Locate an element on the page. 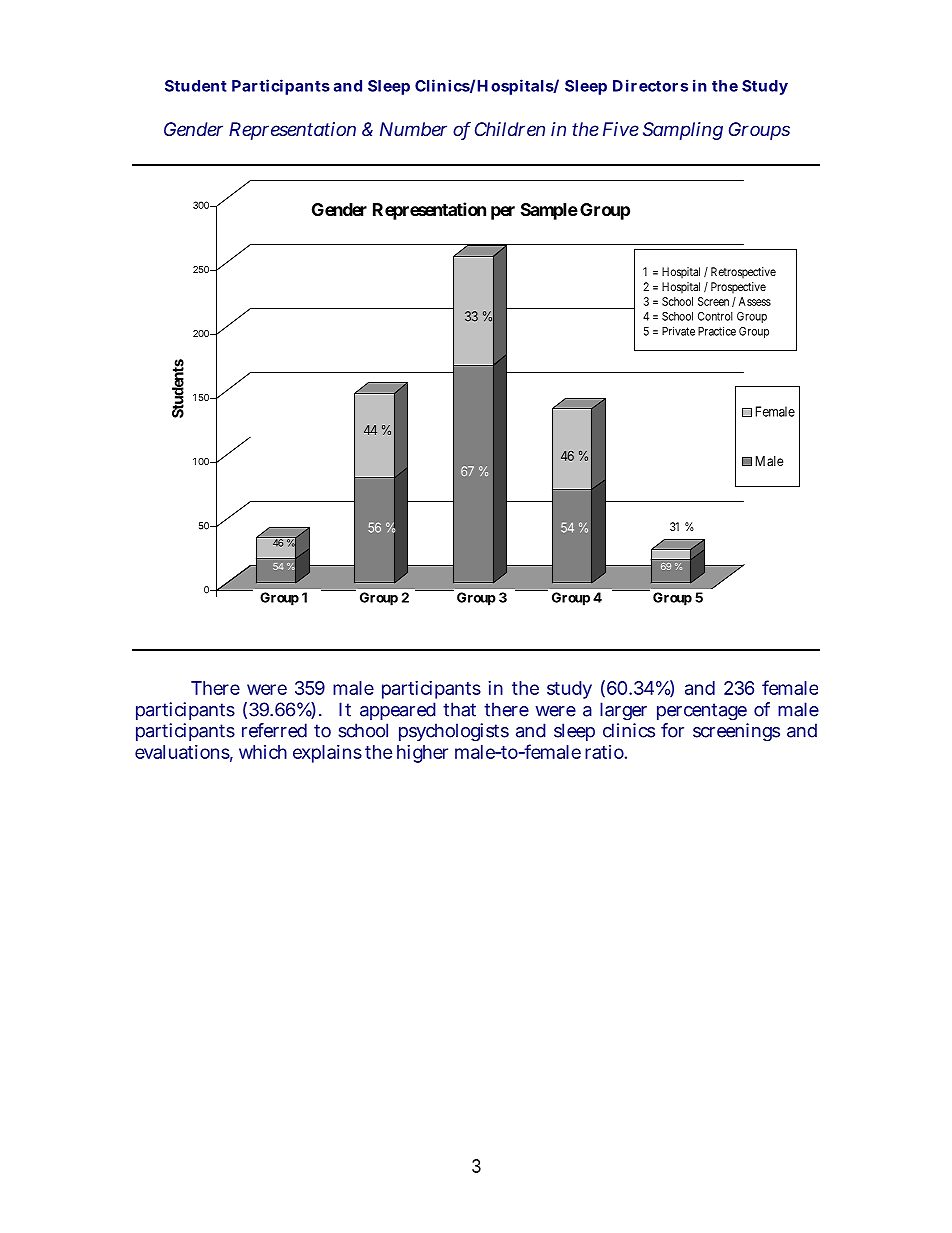  Practice is located at coordinates (717, 331).
